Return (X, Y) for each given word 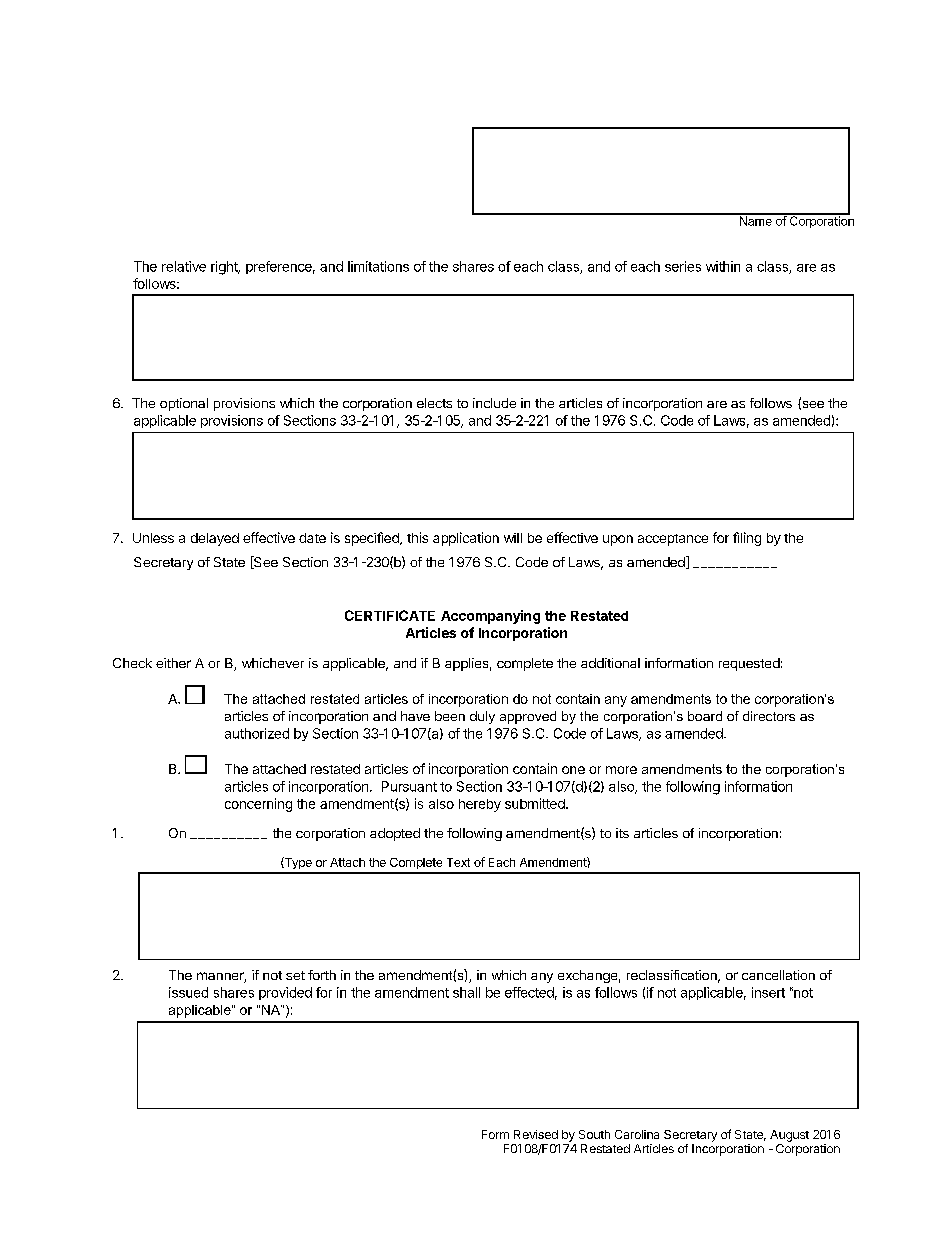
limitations (378, 266)
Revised (536, 1134)
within (723, 266)
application (466, 539)
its (622, 833)
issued (188, 992)
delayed (215, 539)
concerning (258, 805)
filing (747, 539)
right (225, 268)
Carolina (637, 1134)
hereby (480, 805)
